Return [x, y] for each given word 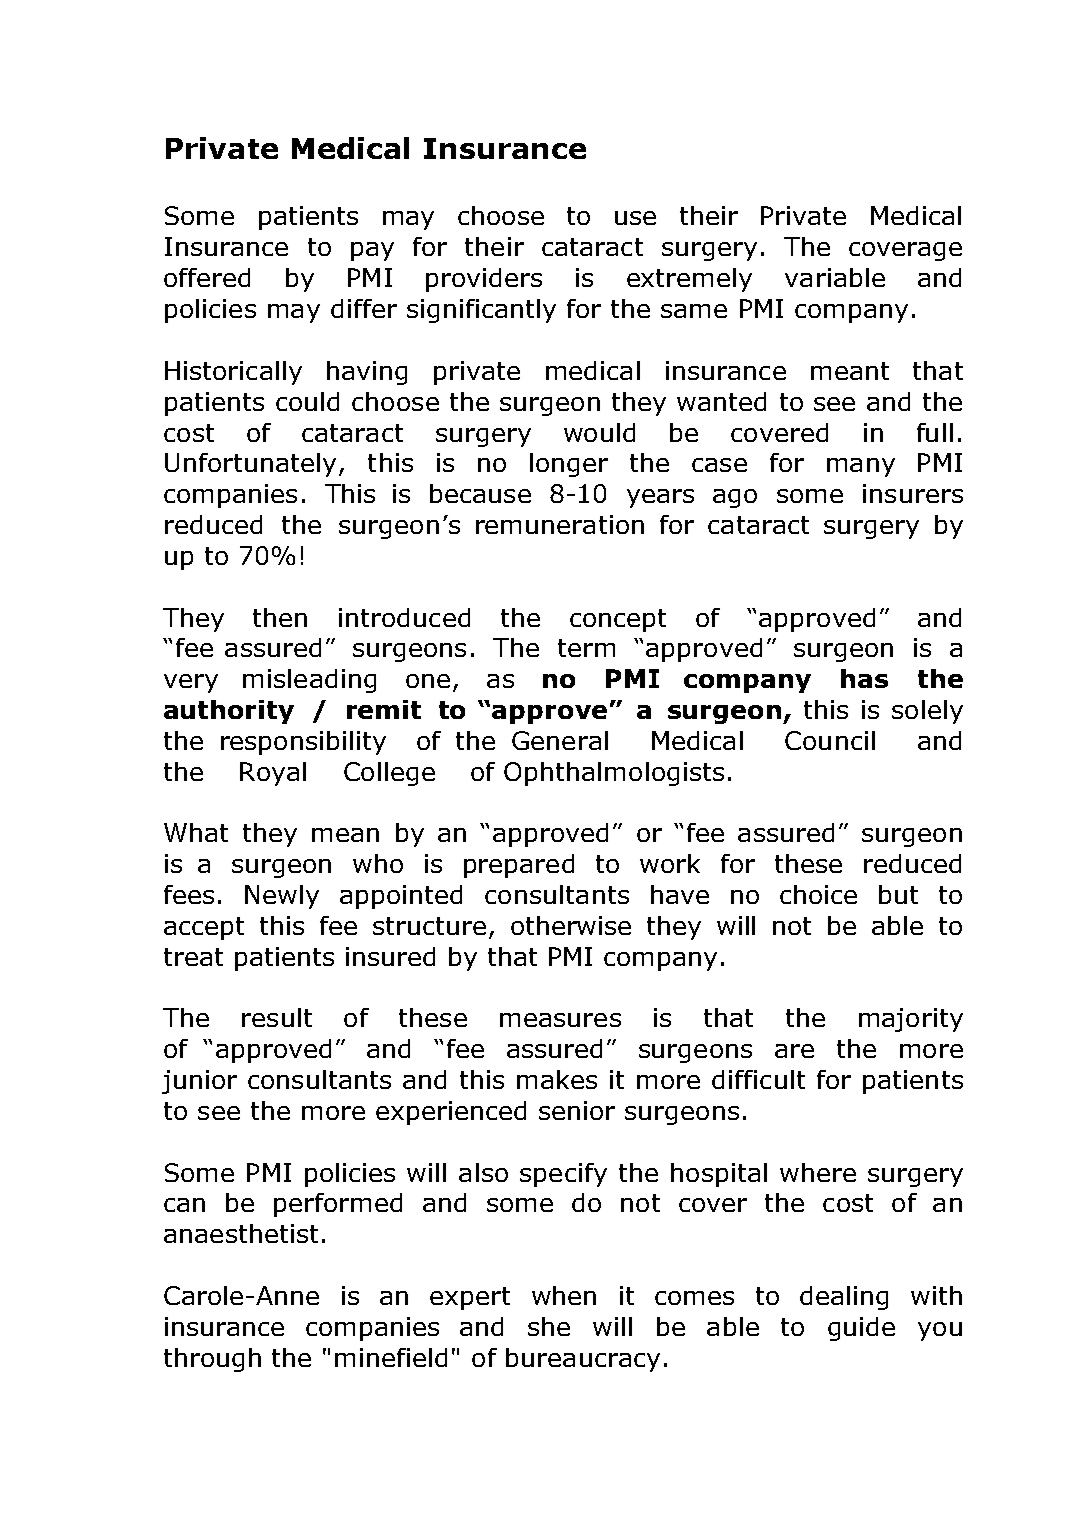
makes [557, 1079]
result [277, 1017]
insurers [913, 493]
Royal [273, 774]
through [212, 1360]
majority [911, 1020]
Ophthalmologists [614, 774]
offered [207, 277]
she [549, 1326]
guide [861, 1329]
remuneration [560, 524]
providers [484, 280]
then [280, 617]
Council [830, 740]
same [694, 311]
